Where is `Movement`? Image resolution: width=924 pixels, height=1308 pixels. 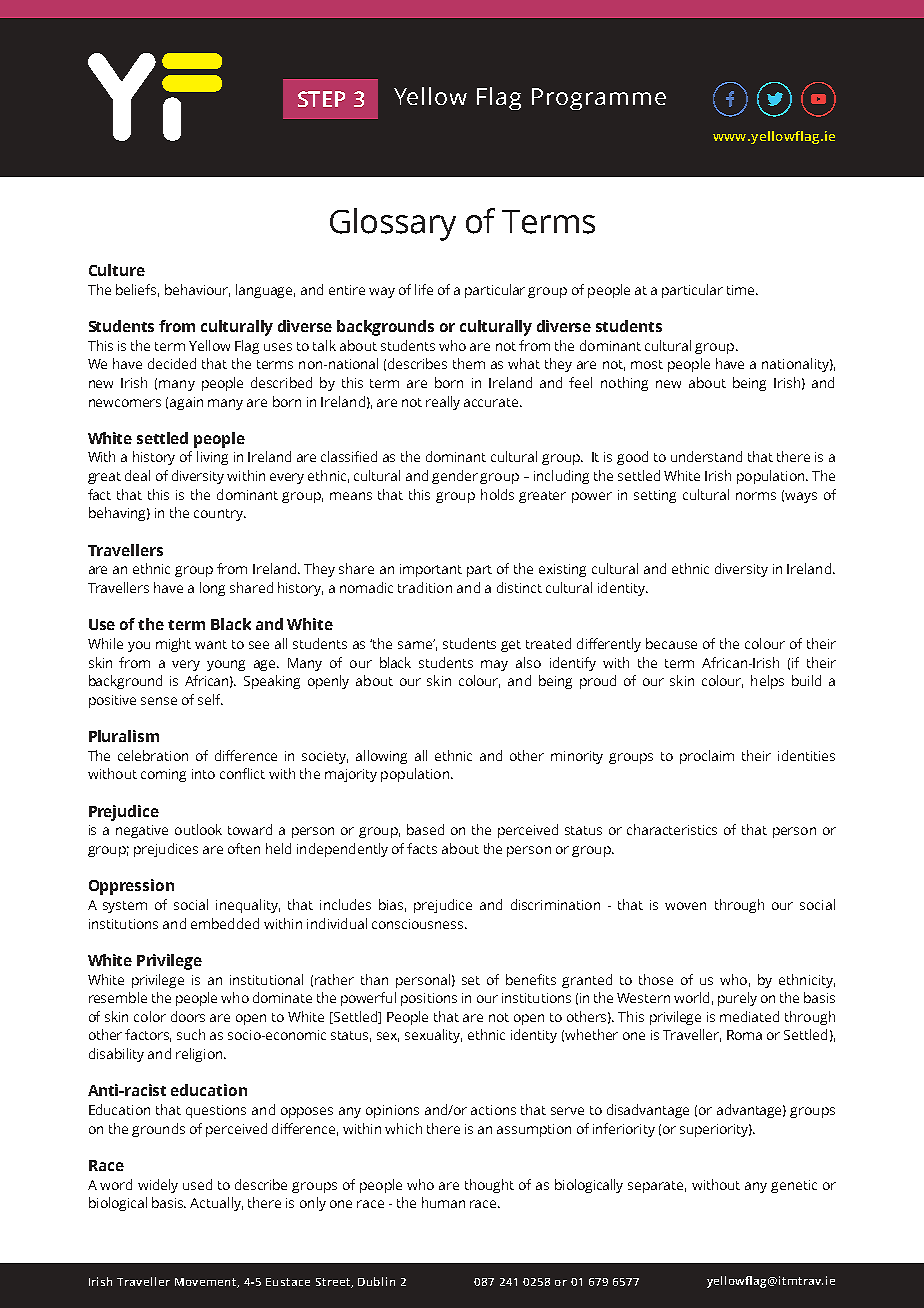 Movement is located at coordinates (207, 1283).
